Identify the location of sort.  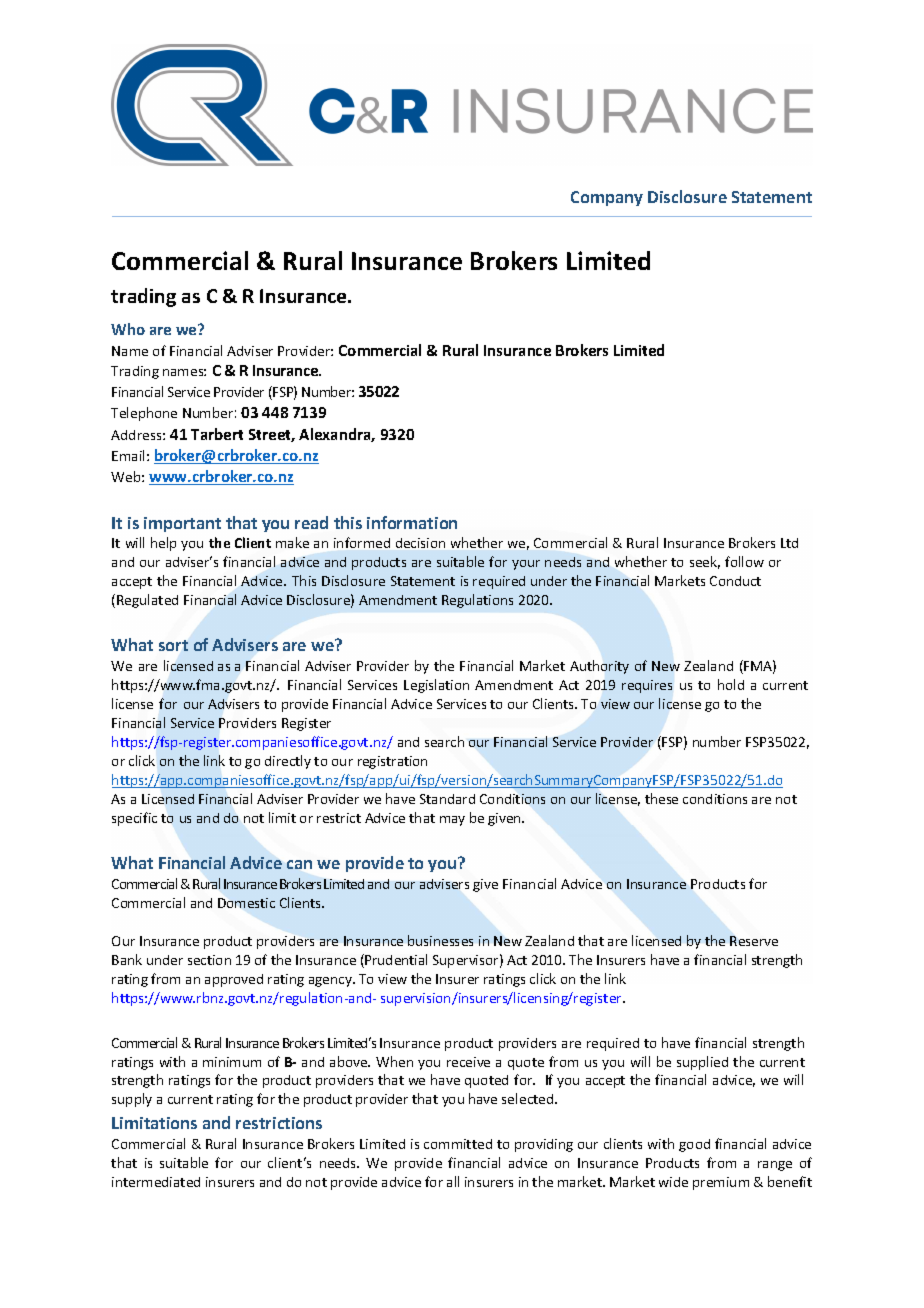
(173, 645).
